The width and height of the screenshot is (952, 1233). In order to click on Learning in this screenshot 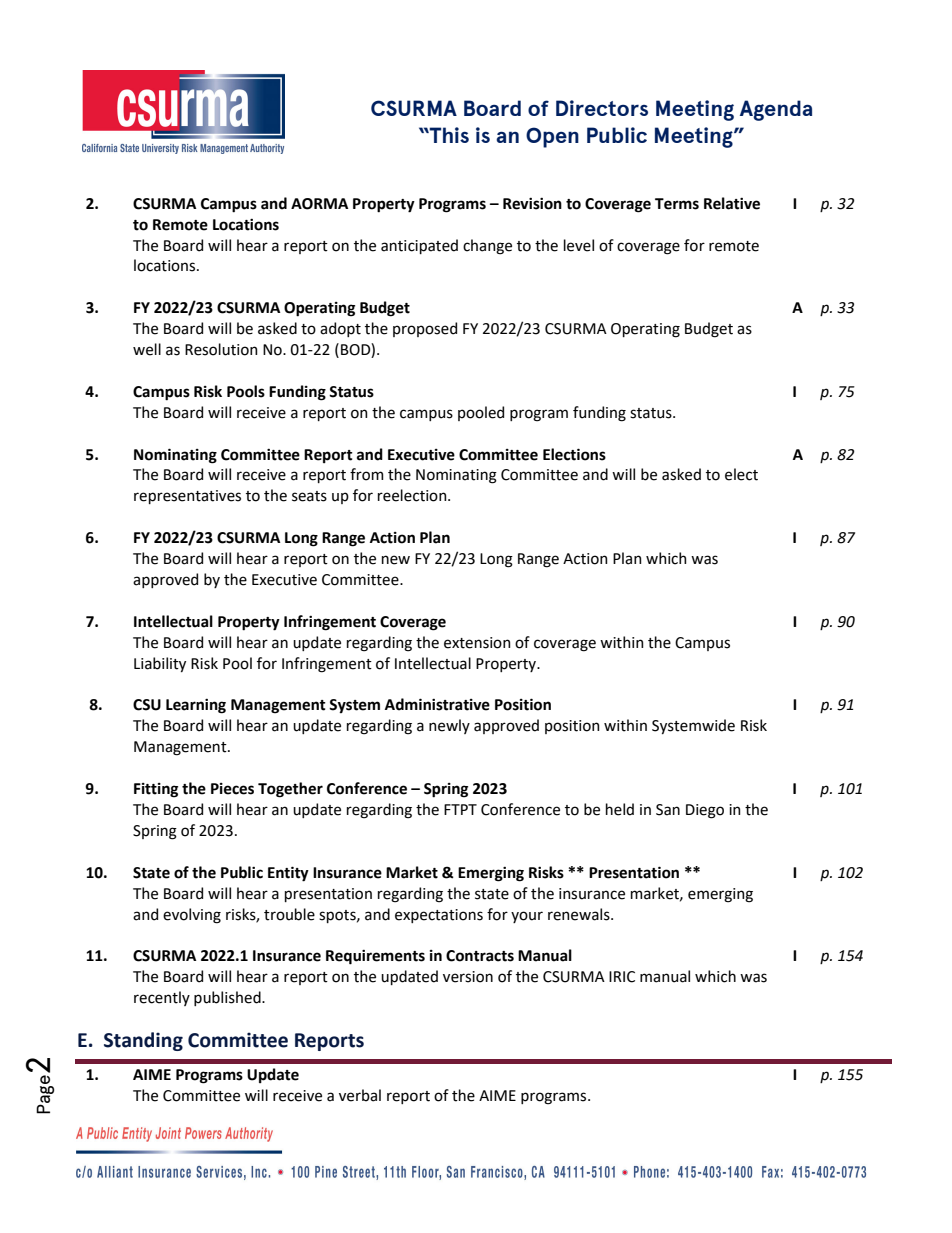, I will do `click(196, 706)`.
